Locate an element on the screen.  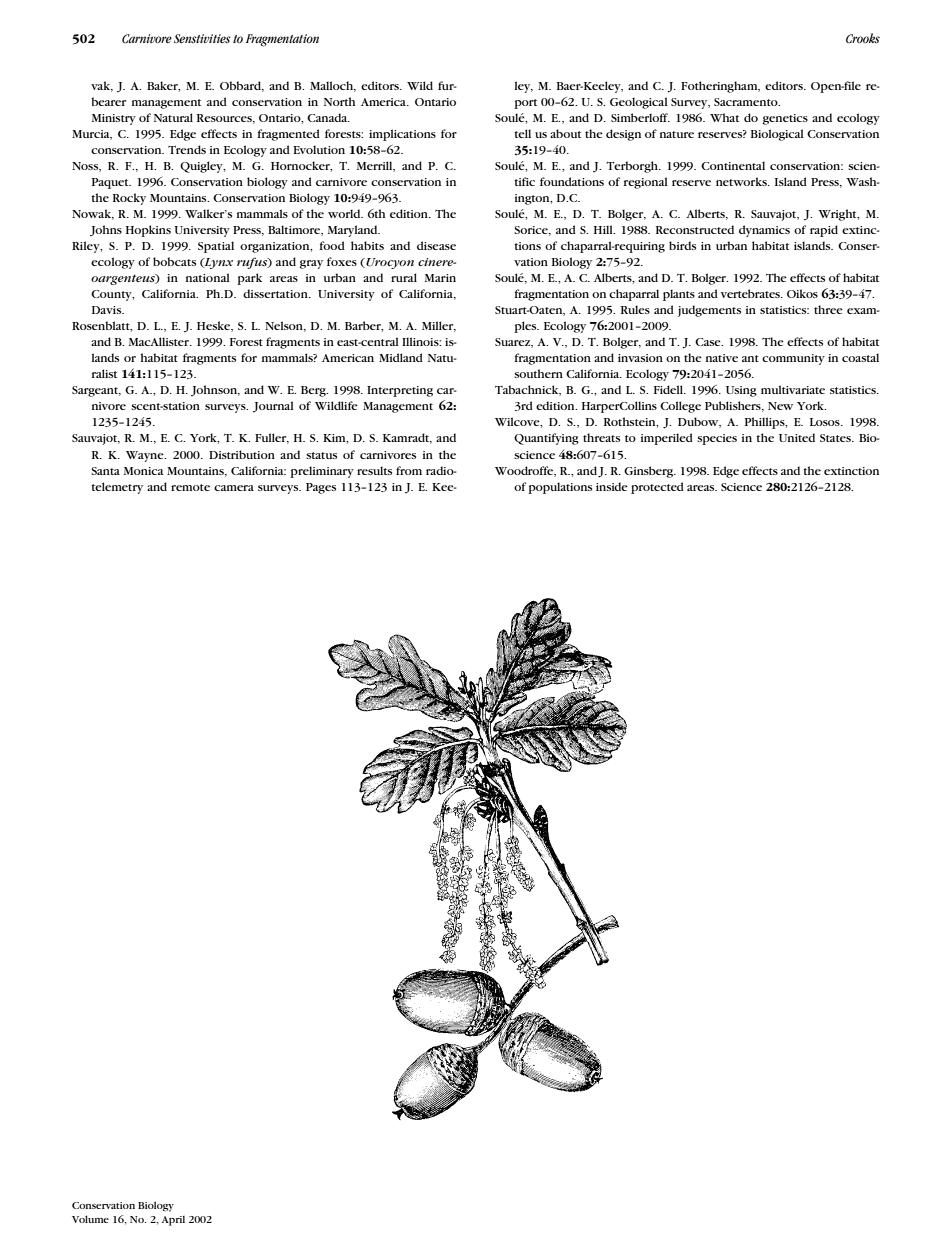
protected is located at coordinates (657, 488).
